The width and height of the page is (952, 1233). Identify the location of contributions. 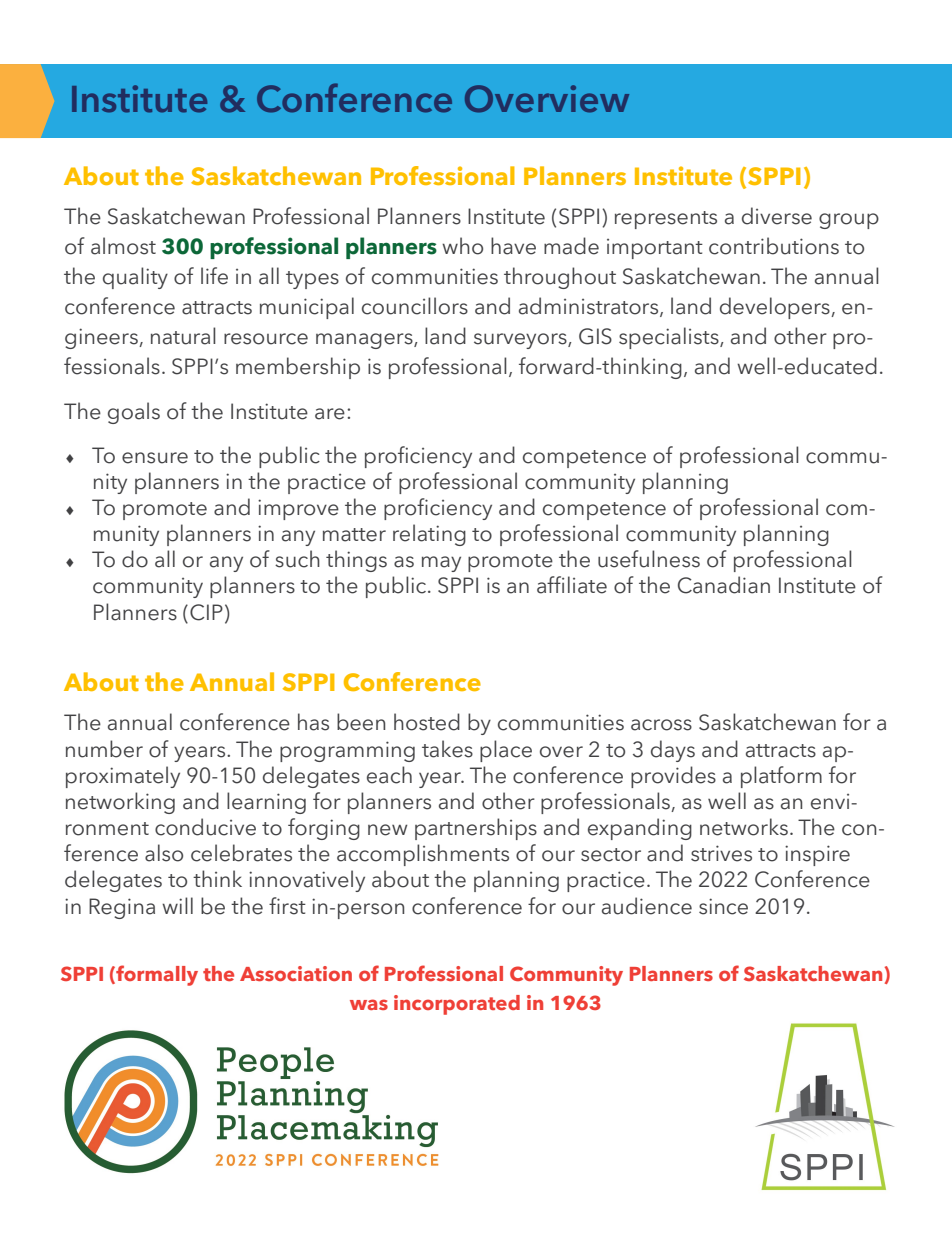
(774, 246).
